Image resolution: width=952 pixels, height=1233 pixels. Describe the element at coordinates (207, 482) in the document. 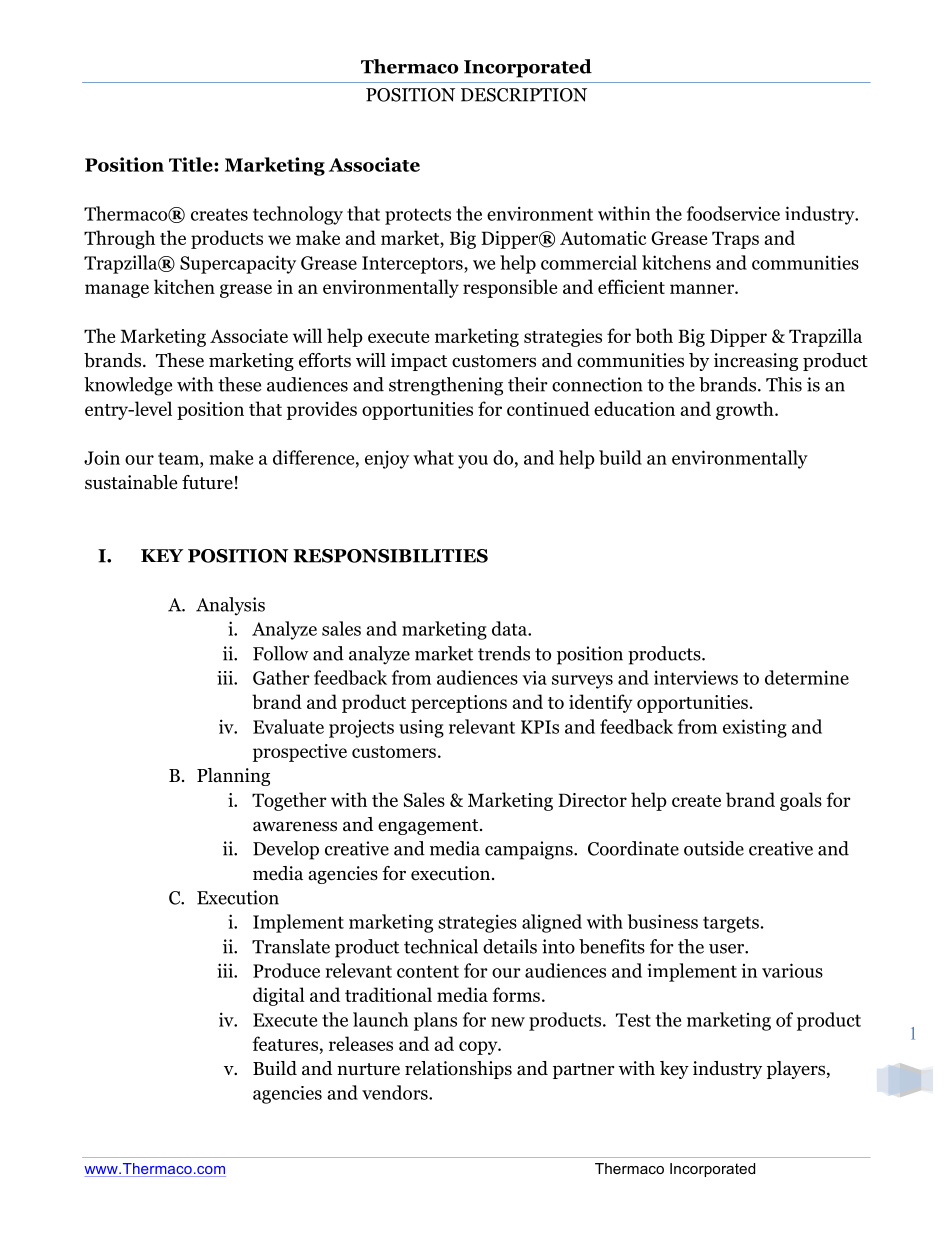

I see `future` at that location.
